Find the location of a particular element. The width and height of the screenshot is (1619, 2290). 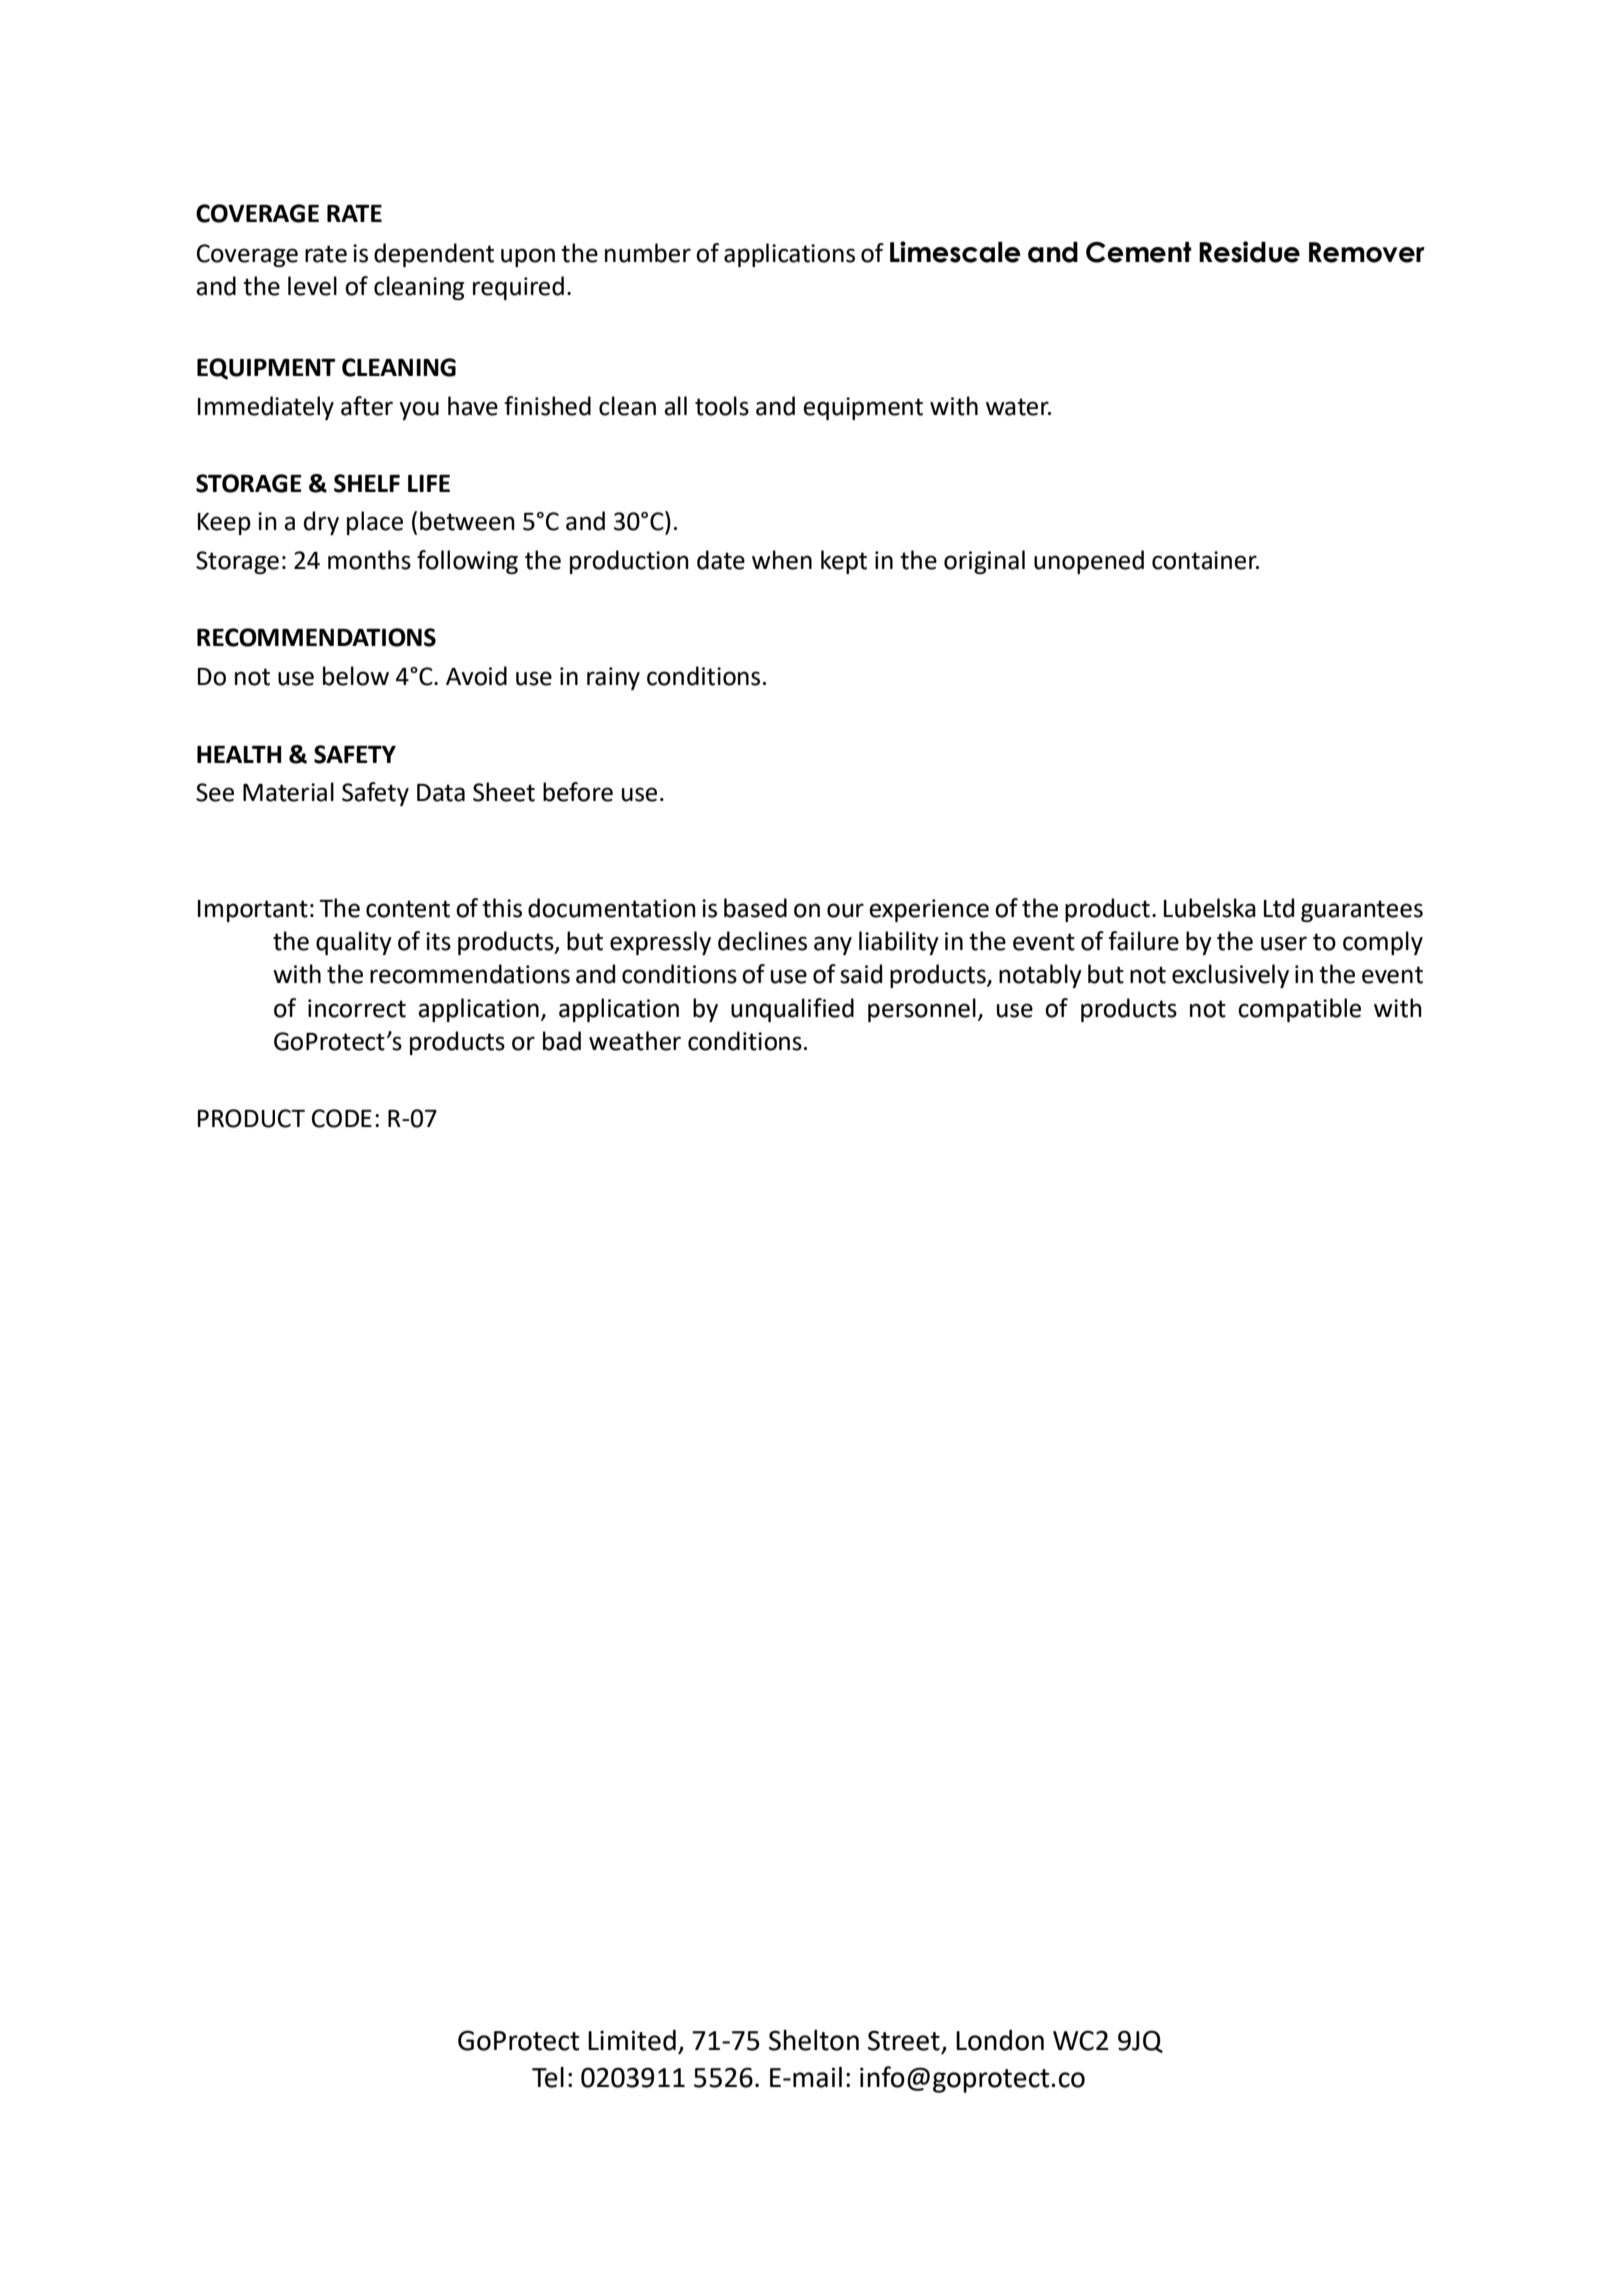

CODE is located at coordinates (342, 1118).
